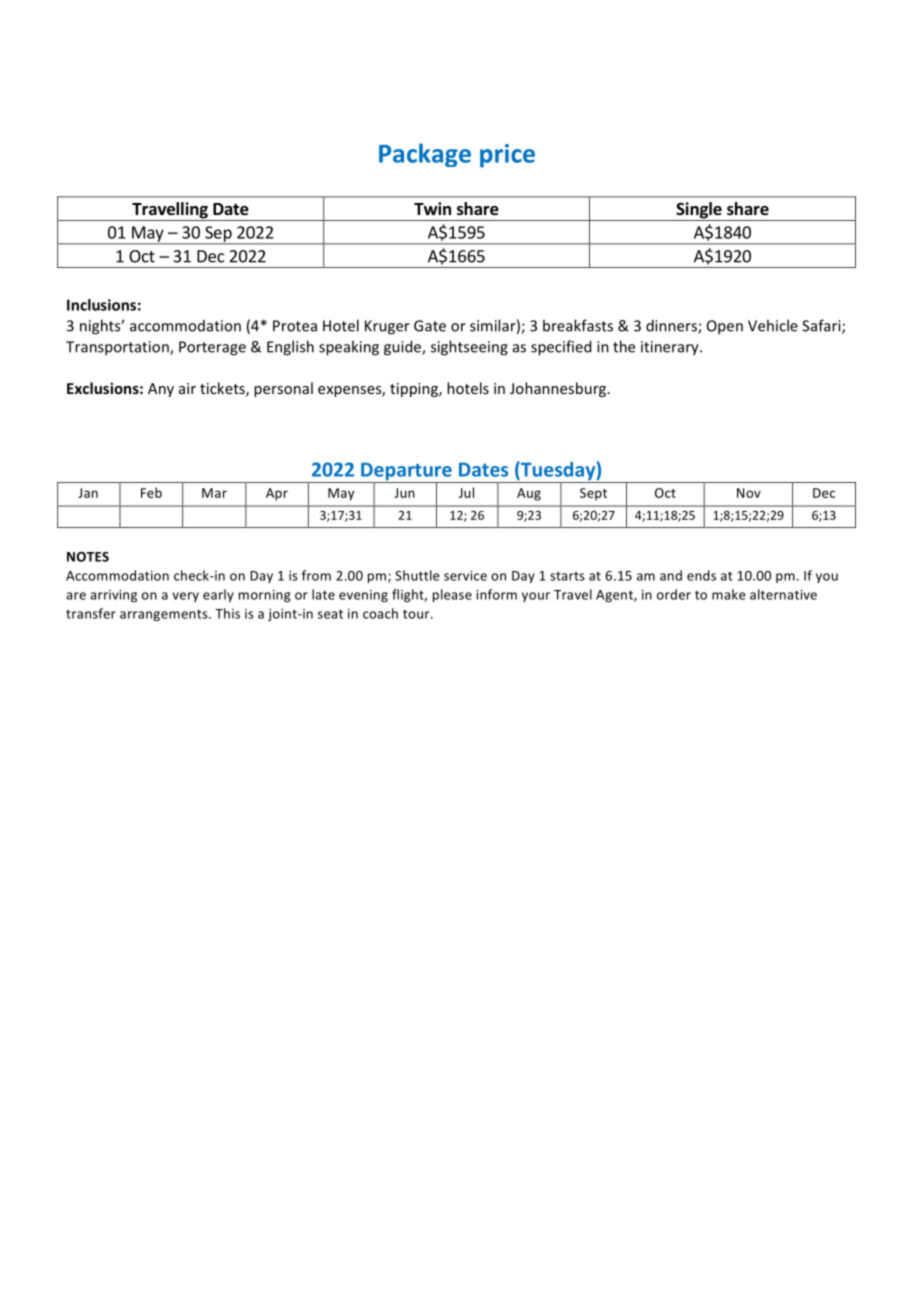 The height and width of the document is (1308, 924). I want to click on make, so click(729, 594).
